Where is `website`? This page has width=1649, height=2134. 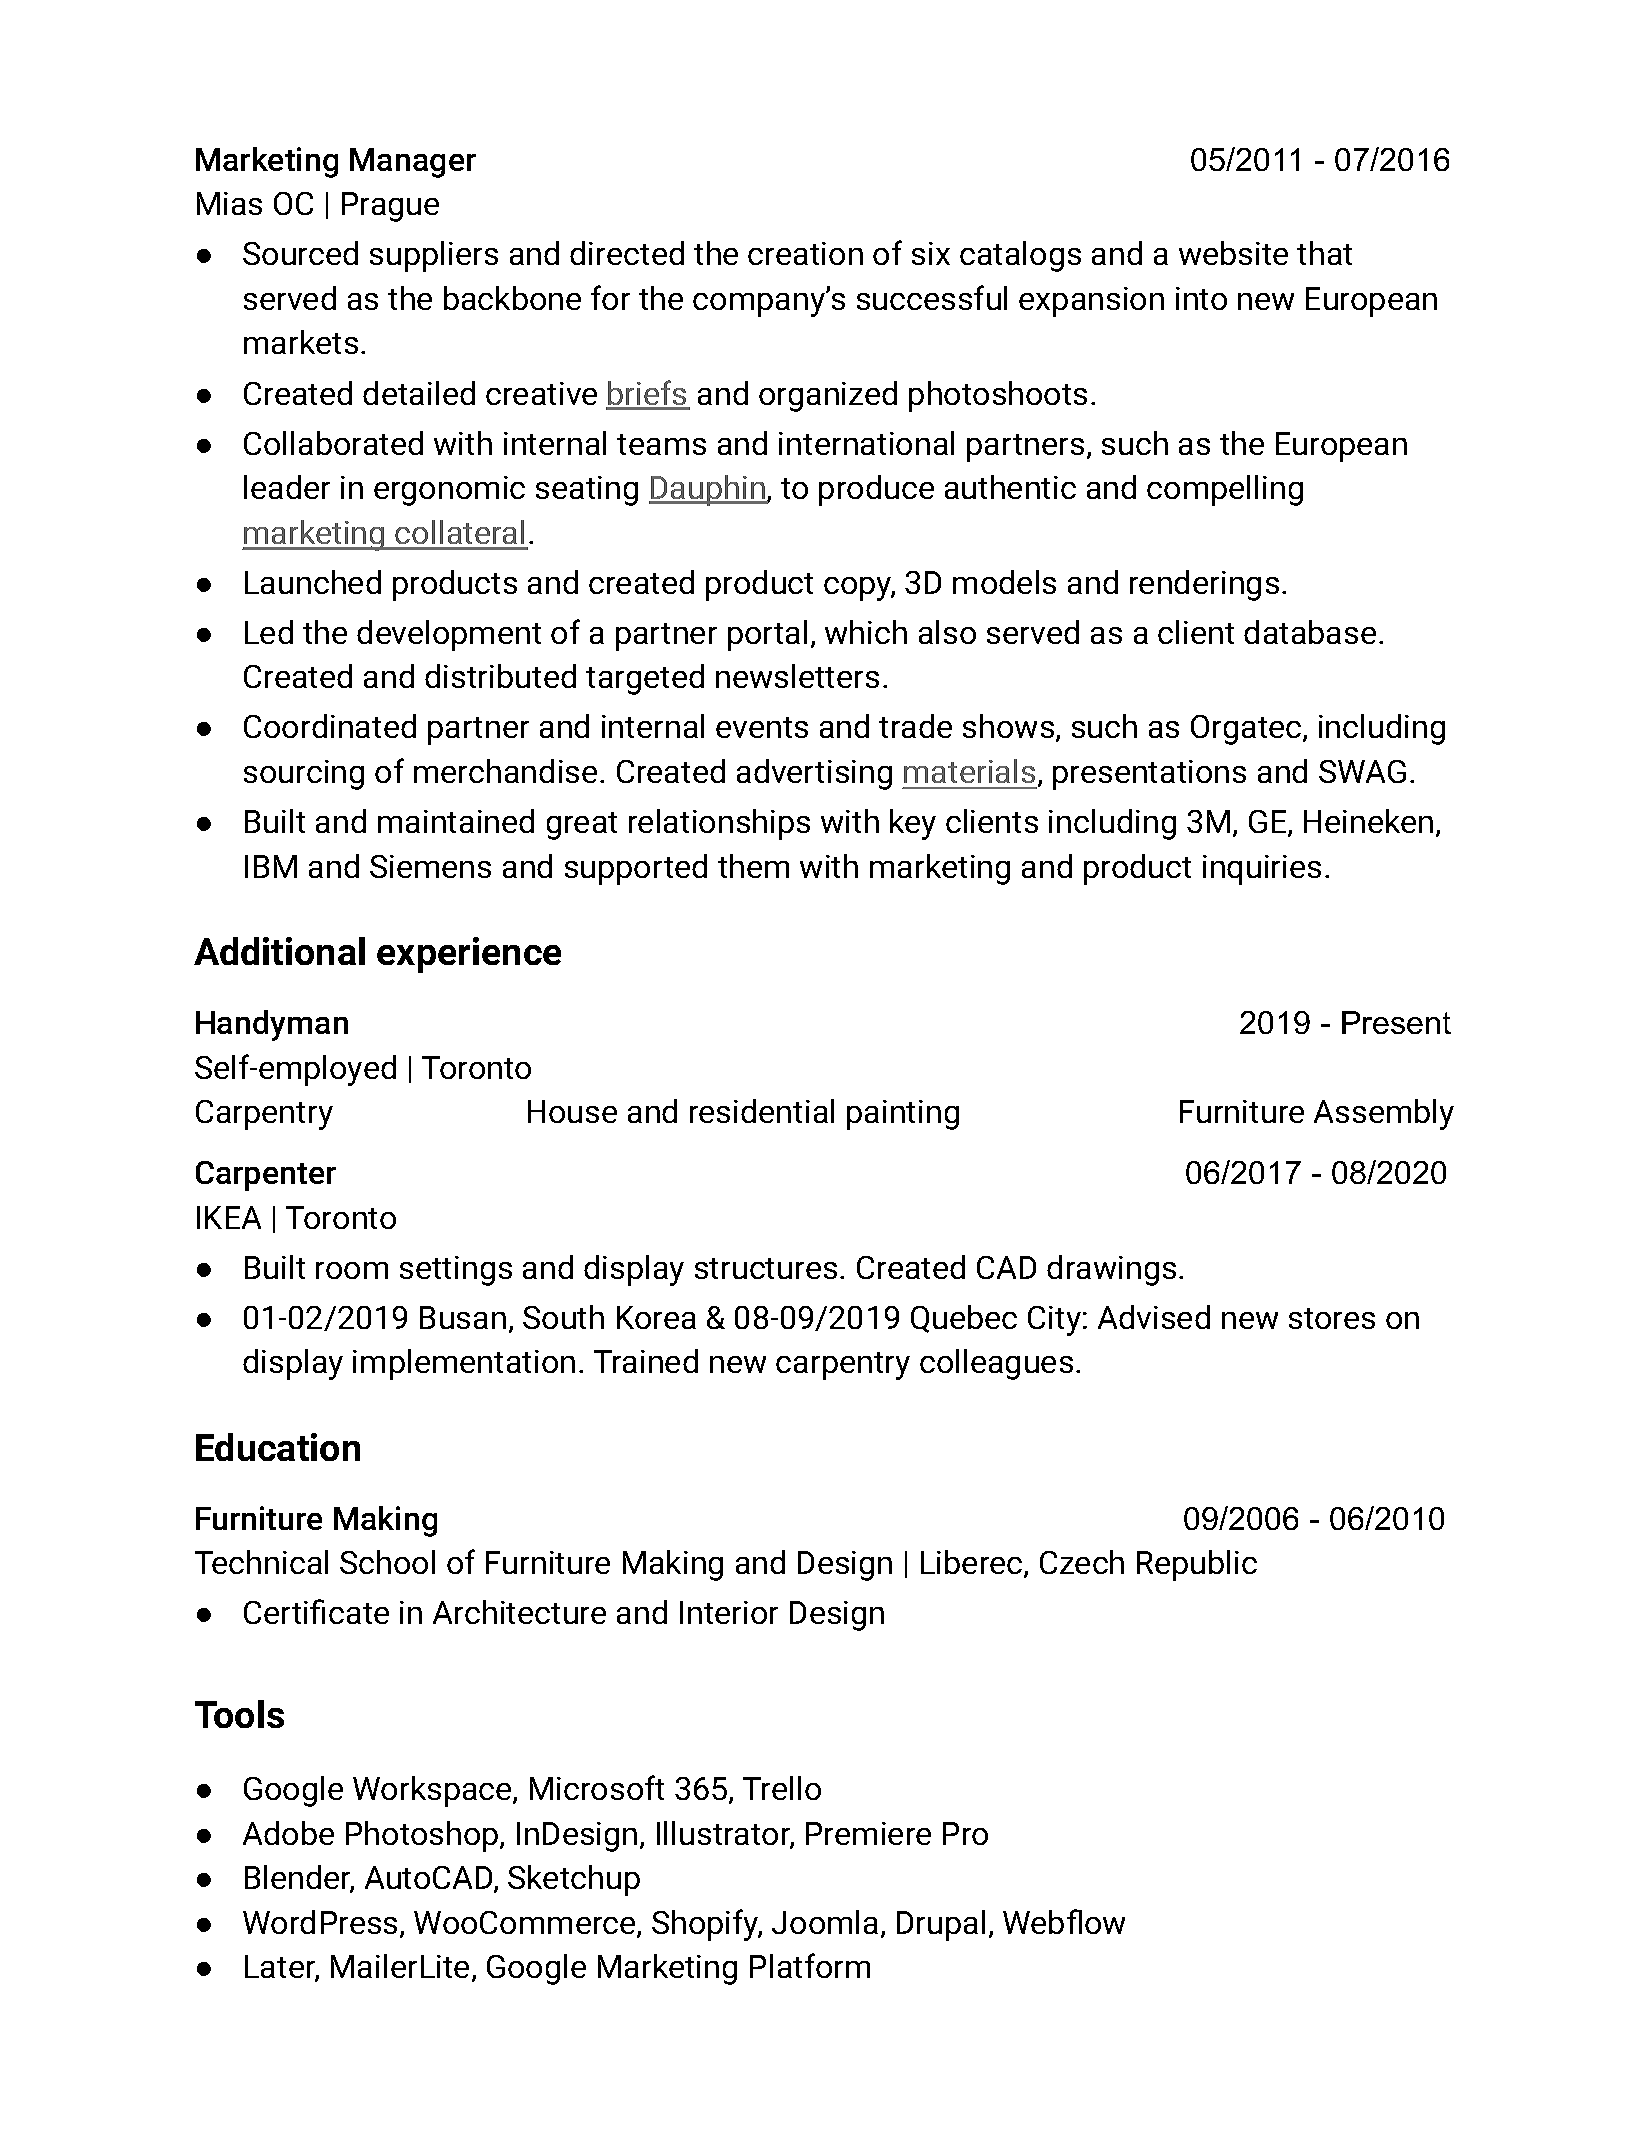
website is located at coordinates (1233, 253).
